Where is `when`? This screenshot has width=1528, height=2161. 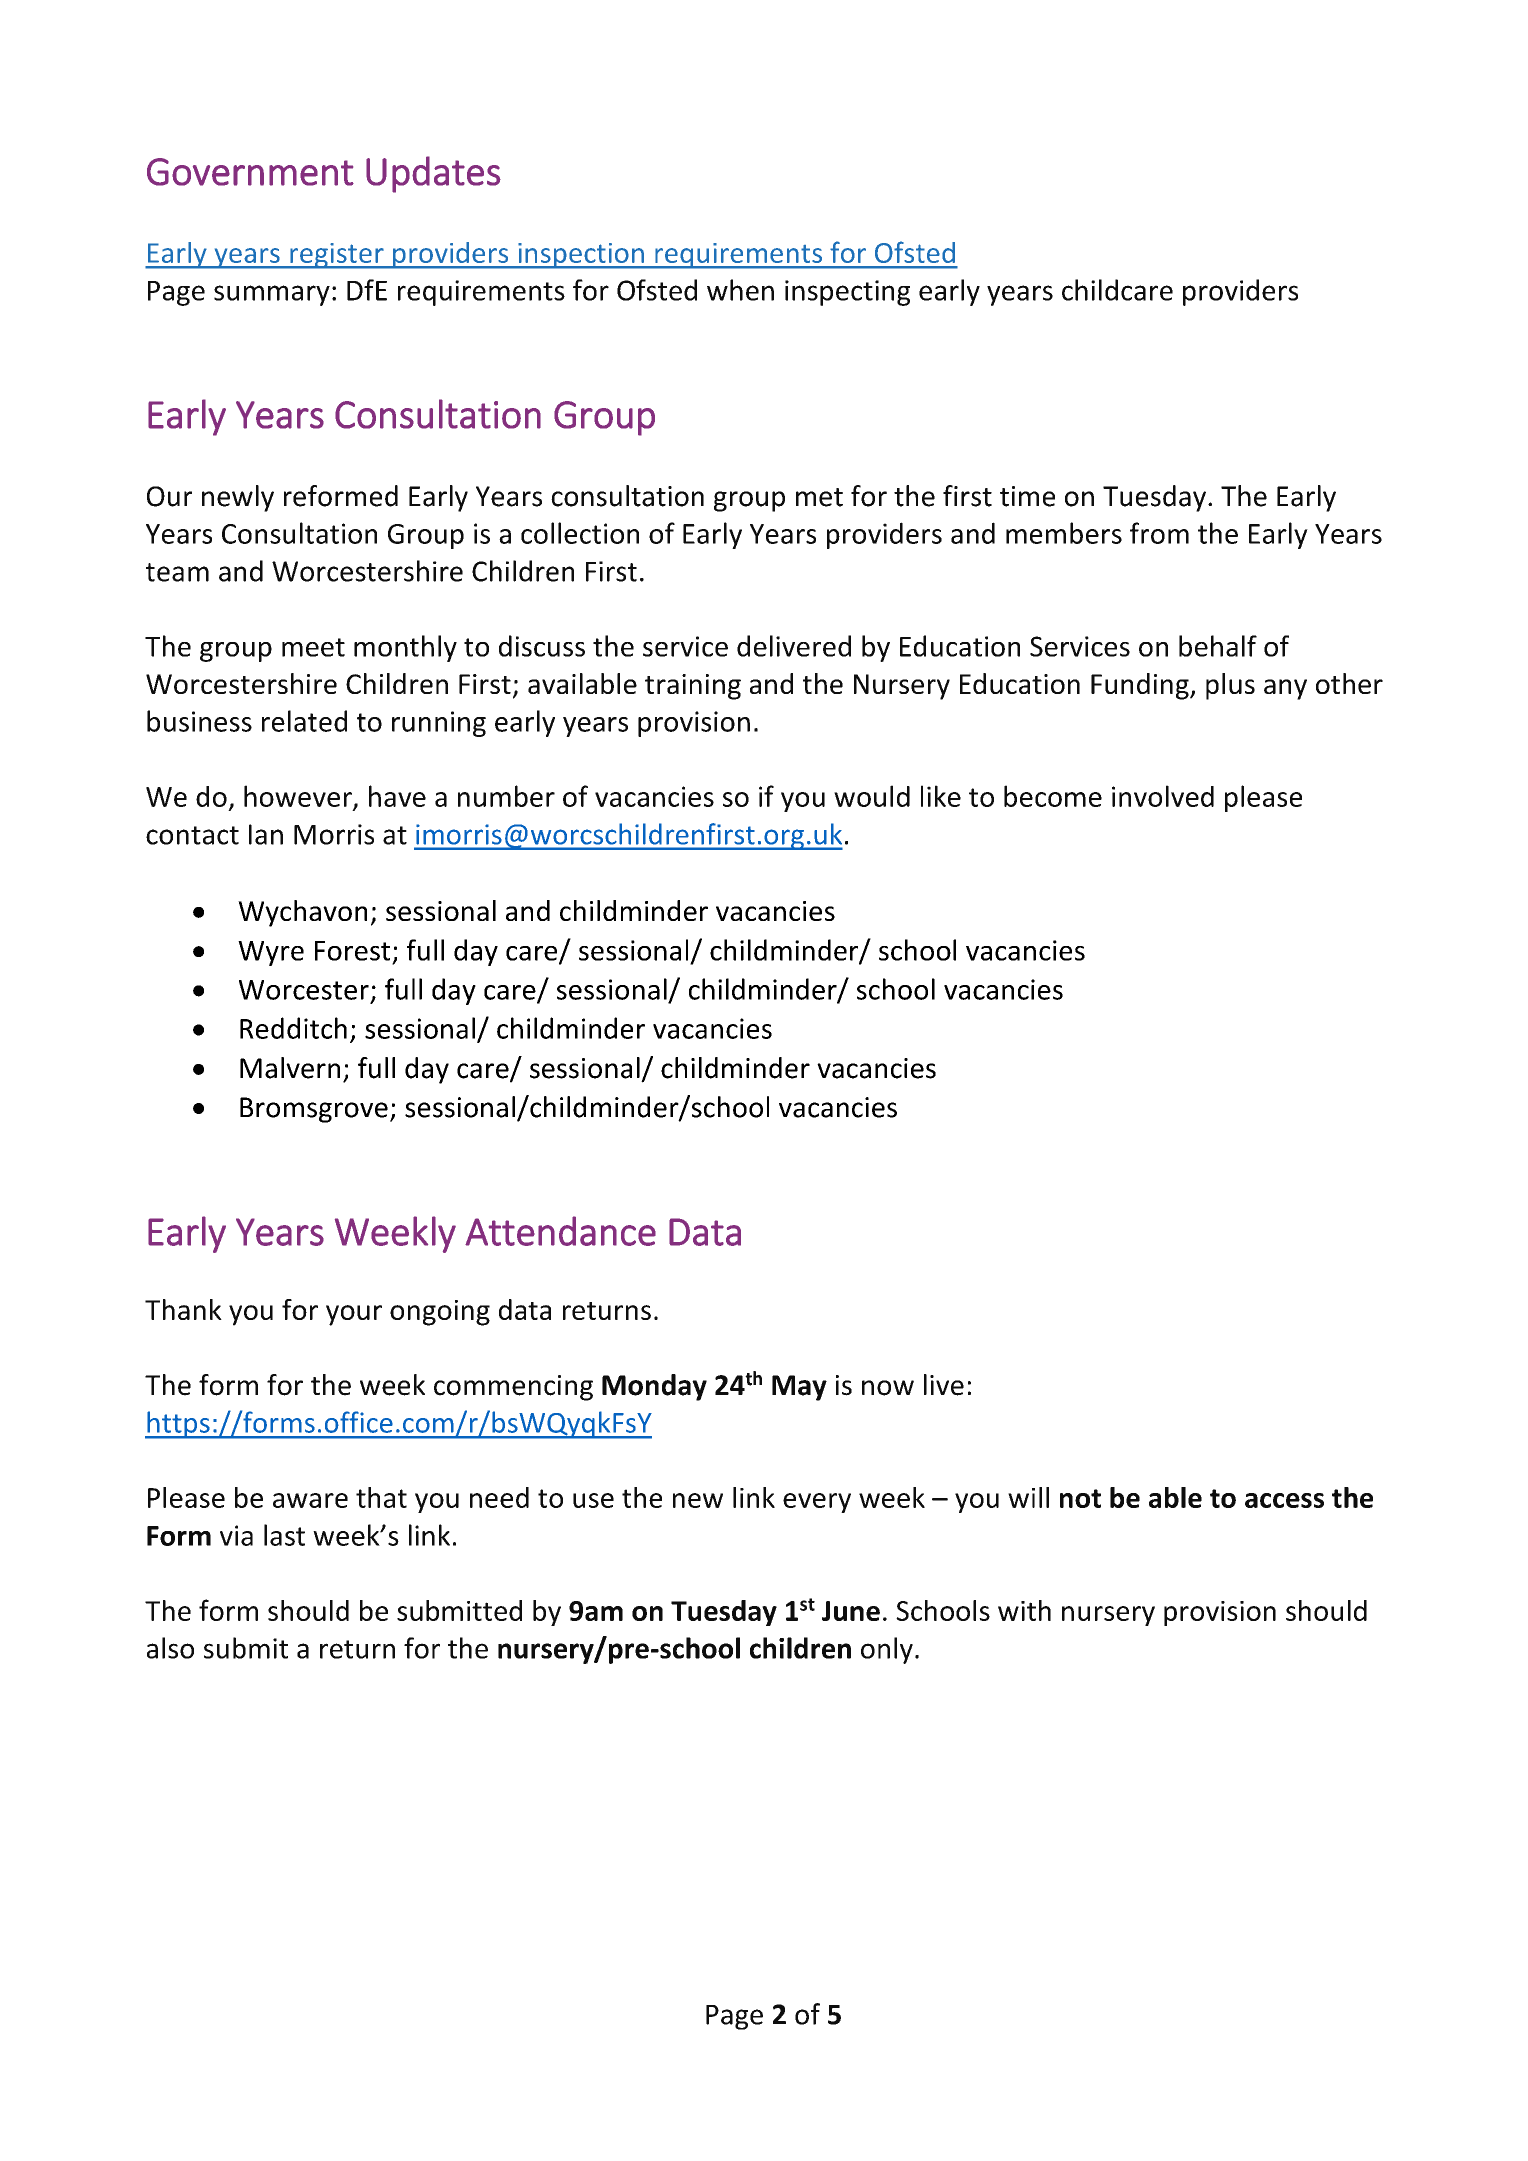
when is located at coordinates (740, 290).
